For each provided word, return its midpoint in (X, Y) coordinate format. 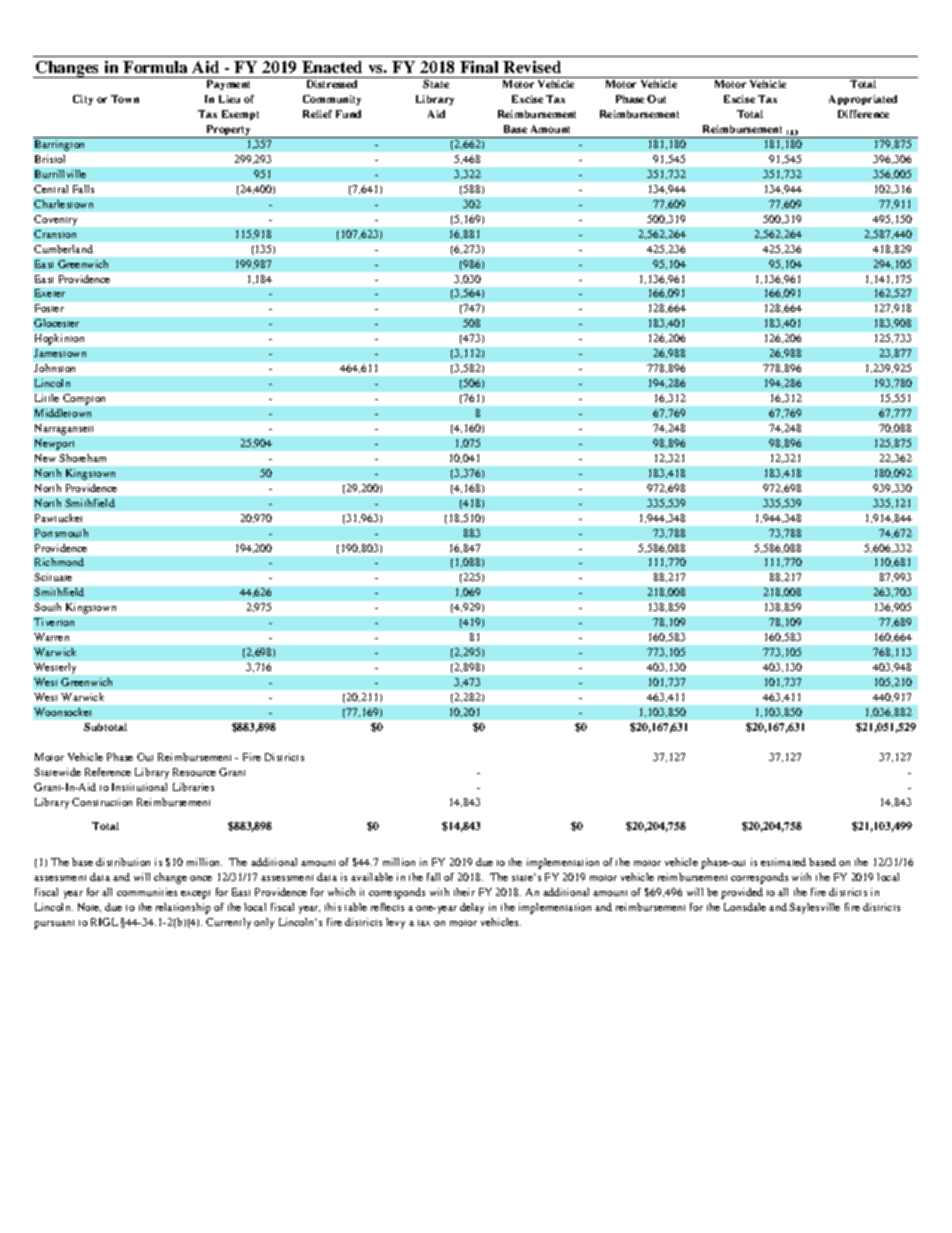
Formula (155, 67)
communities (147, 892)
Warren (51, 637)
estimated (783, 862)
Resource (194, 772)
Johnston (54, 368)
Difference (863, 114)
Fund (348, 114)
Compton (84, 399)
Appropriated (863, 100)
